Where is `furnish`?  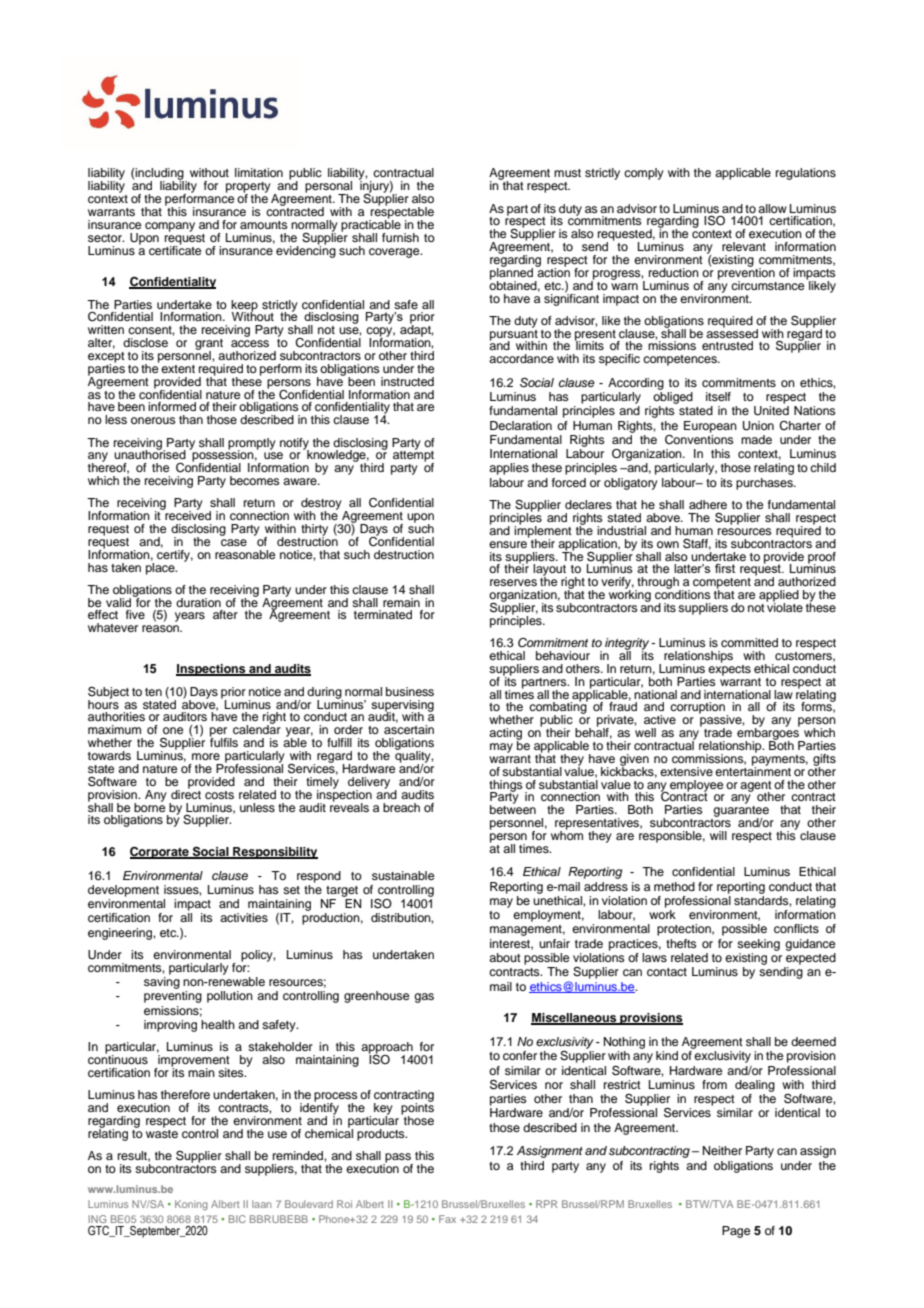 furnish is located at coordinates (400, 237).
